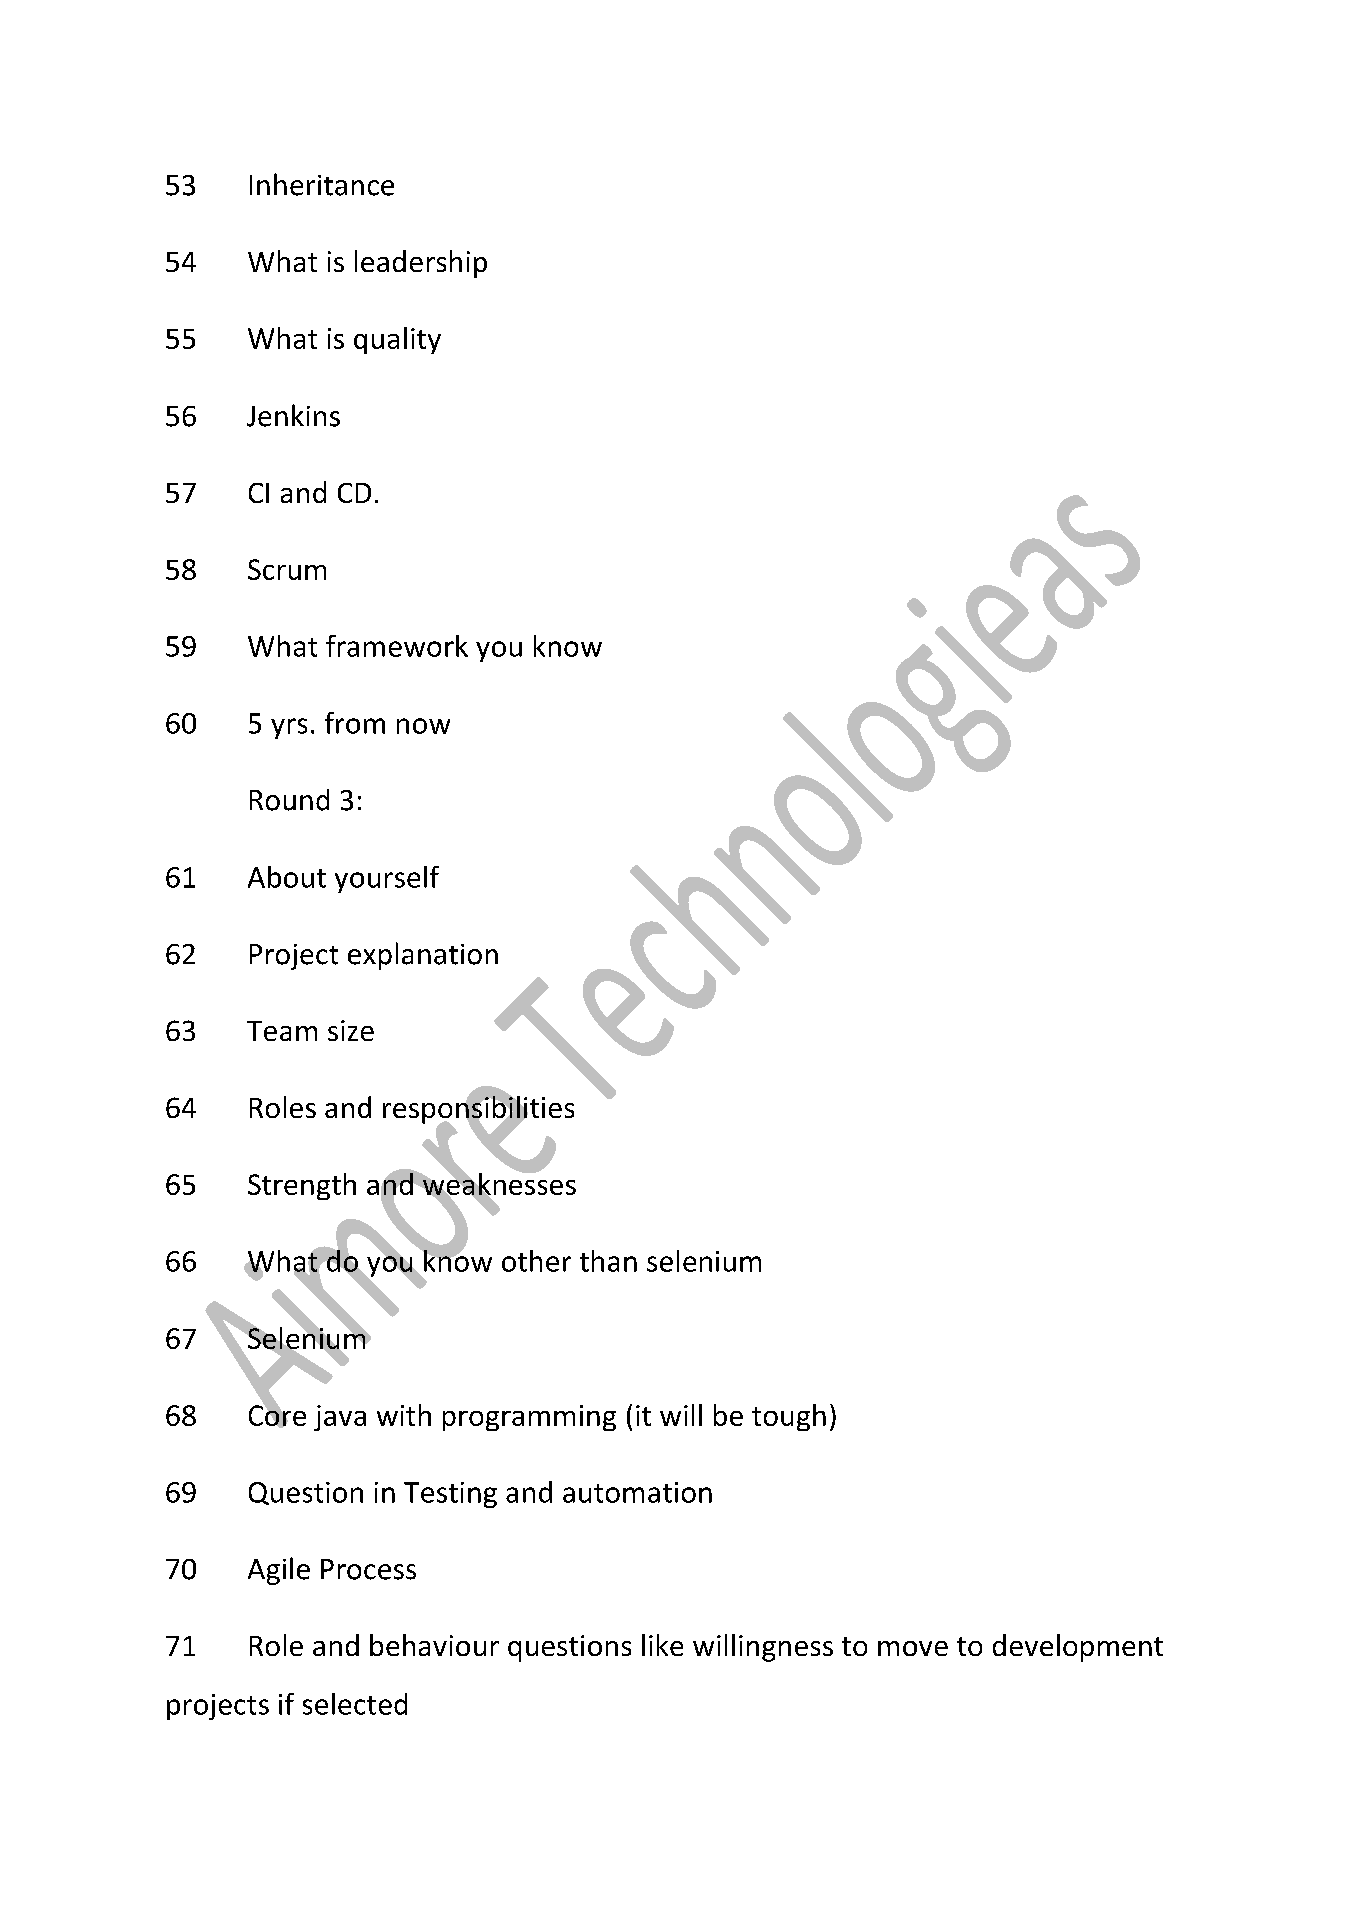 The width and height of the screenshot is (1361, 1924). What do you see at coordinates (387, 879) in the screenshot?
I see `yourself` at bounding box center [387, 879].
